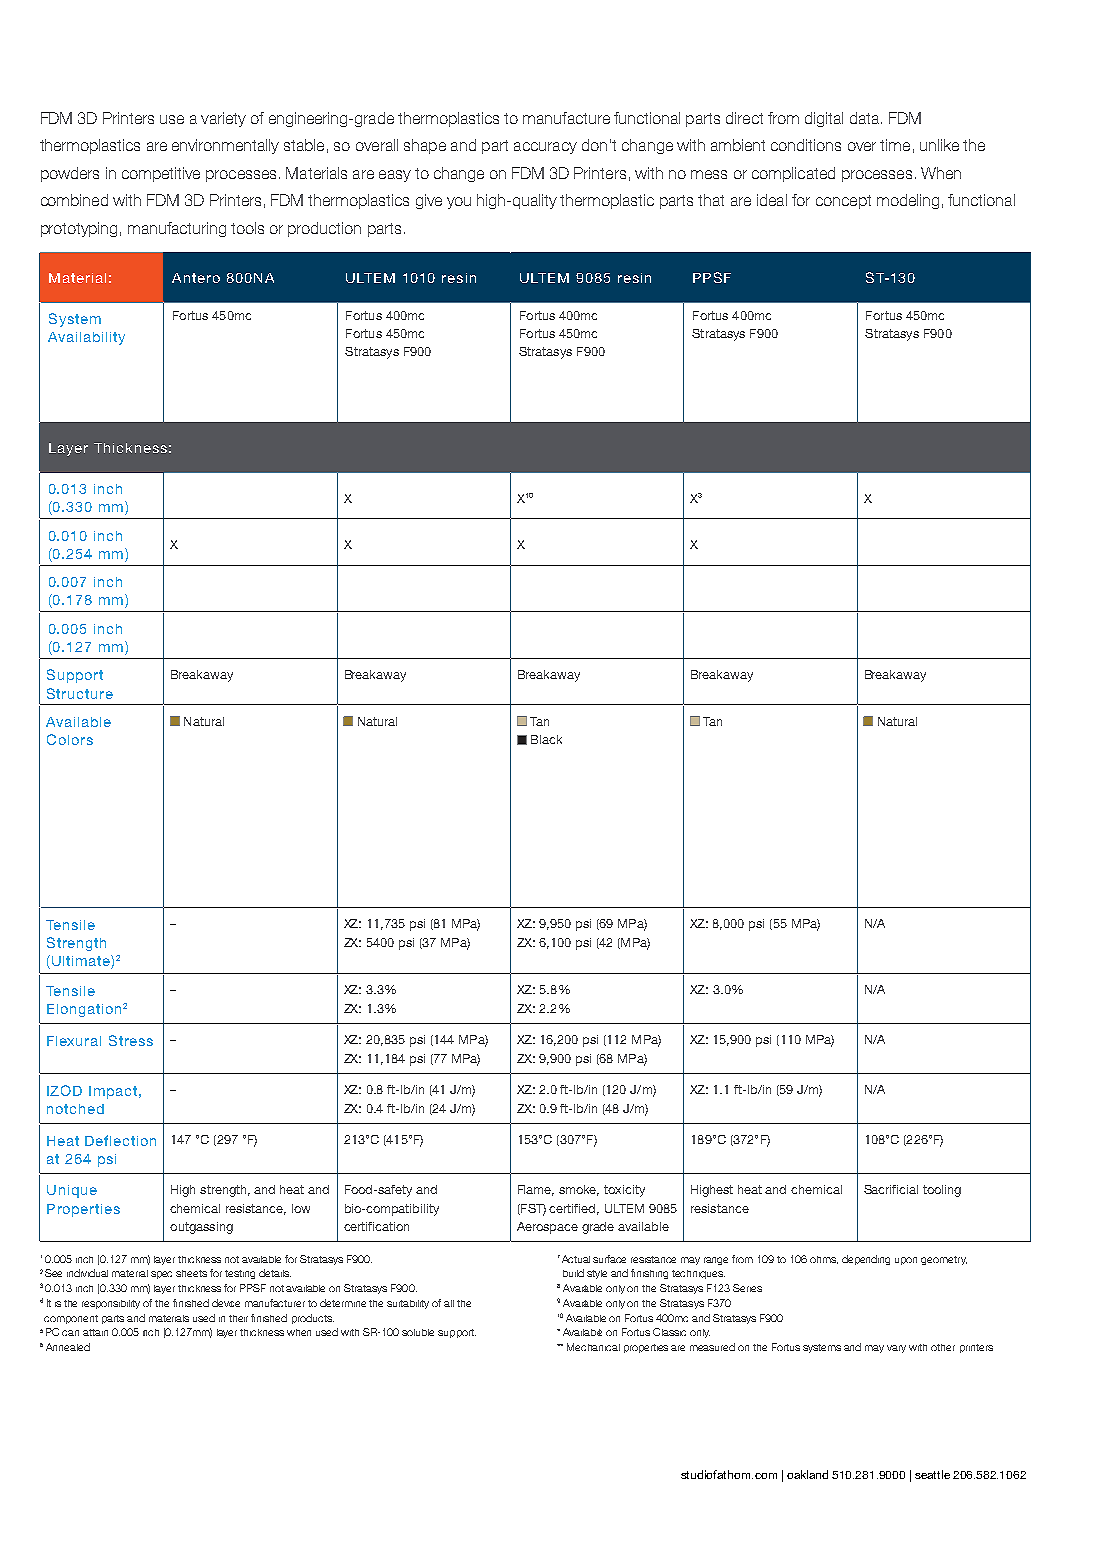 The height and width of the screenshot is (1546, 1093). Describe the element at coordinates (536, 1190) in the screenshot. I see `Flame` at that location.
